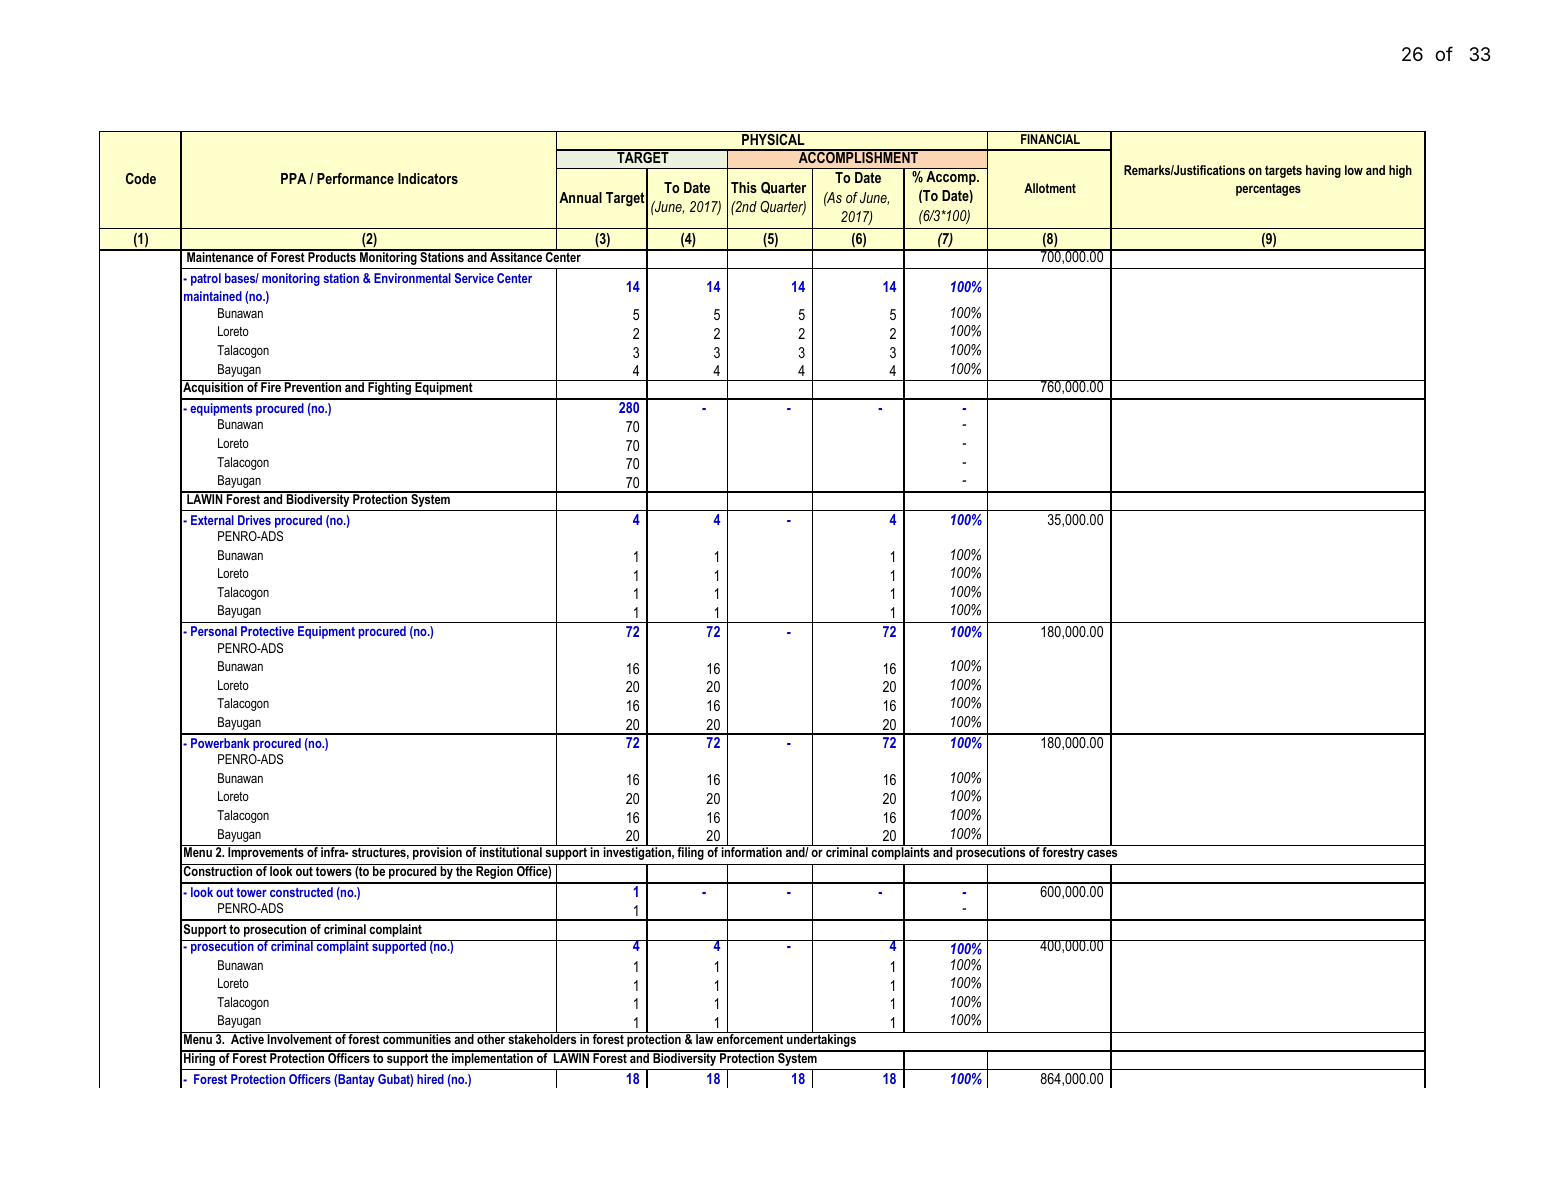 The height and width of the image is (1201, 1554). Describe the element at coordinates (474, 278) in the image. I see `Service` at that location.
